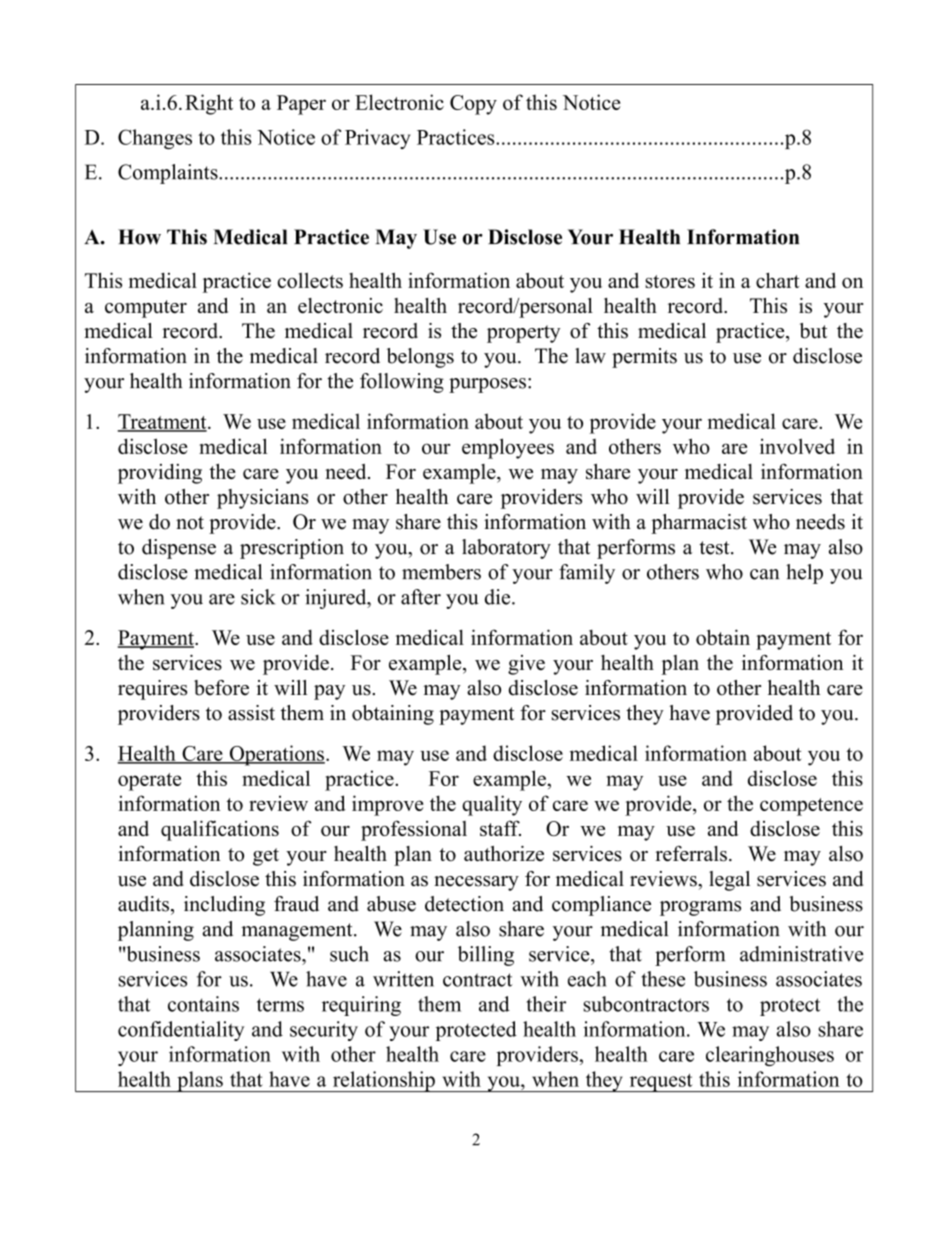  I want to click on Changes, so click(155, 139).
